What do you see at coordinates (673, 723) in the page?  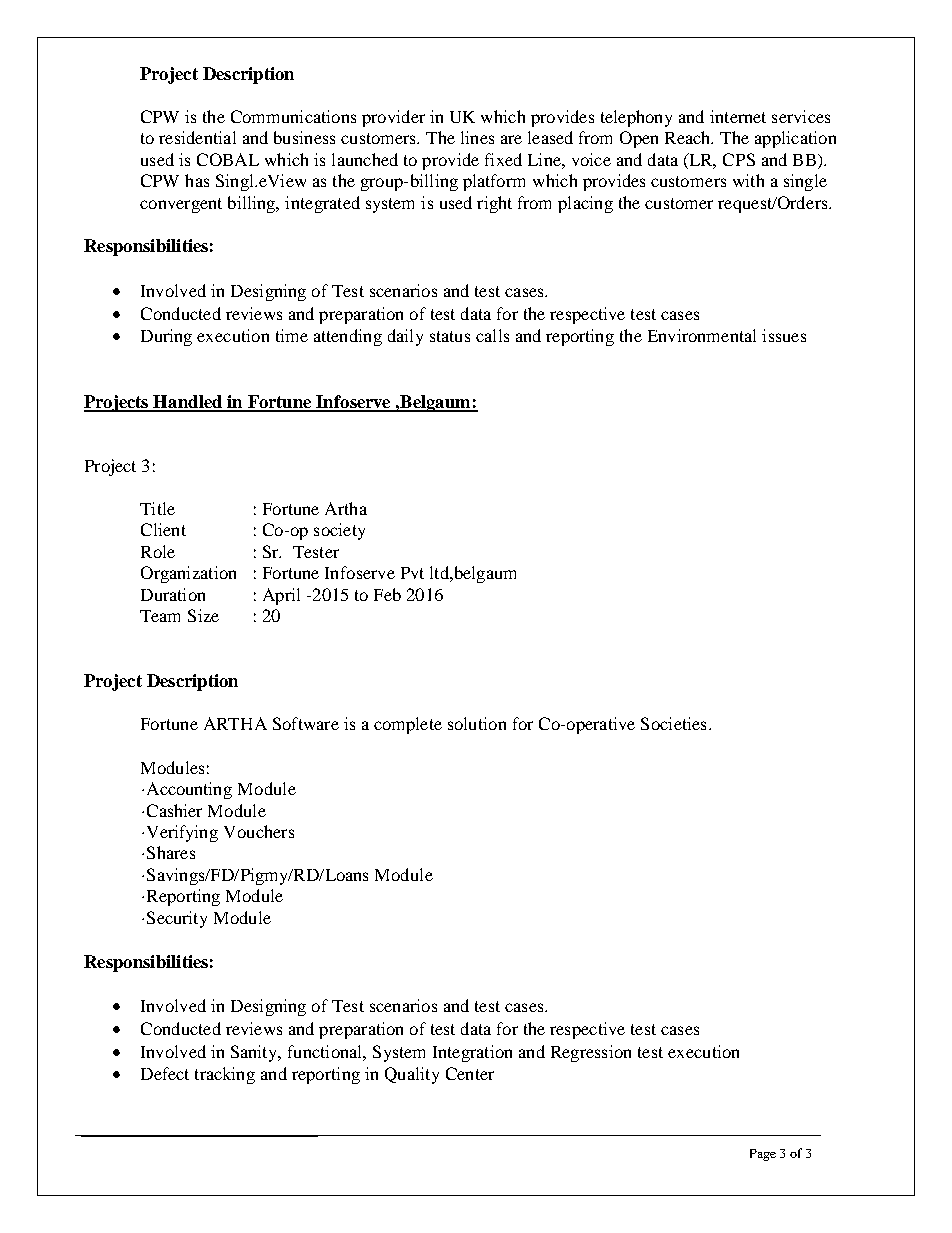 I see `Societies` at bounding box center [673, 723].
